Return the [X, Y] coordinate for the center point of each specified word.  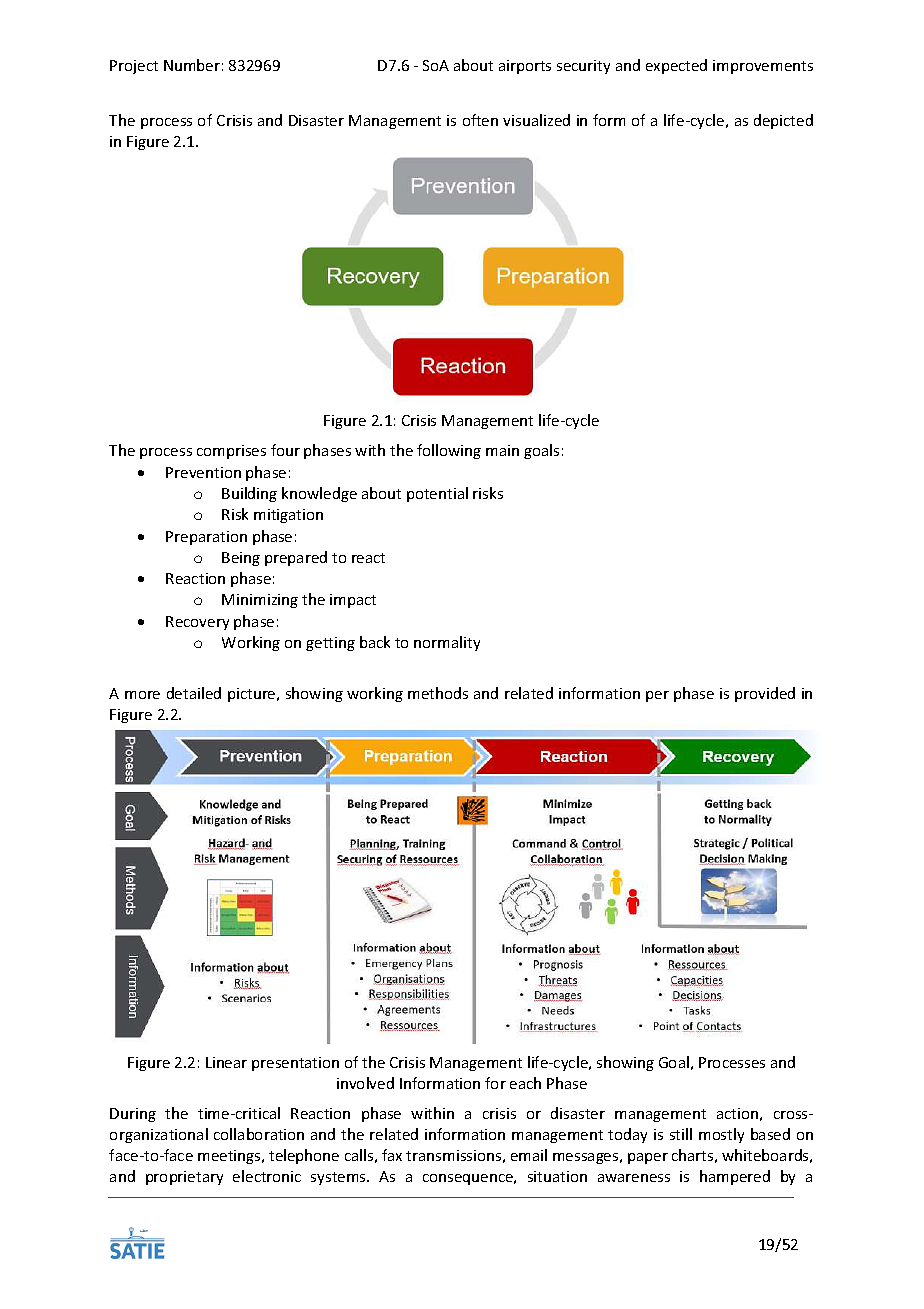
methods [438, 693]
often [480, 120]
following [449, 451]
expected [676, 66]
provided [765, 694]
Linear [226, 1062]
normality [447, 643]
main [502, 450]
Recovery [197, 623]
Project [134, 67]
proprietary [184, 1178]
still [681, 1134]
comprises [231, 452]
